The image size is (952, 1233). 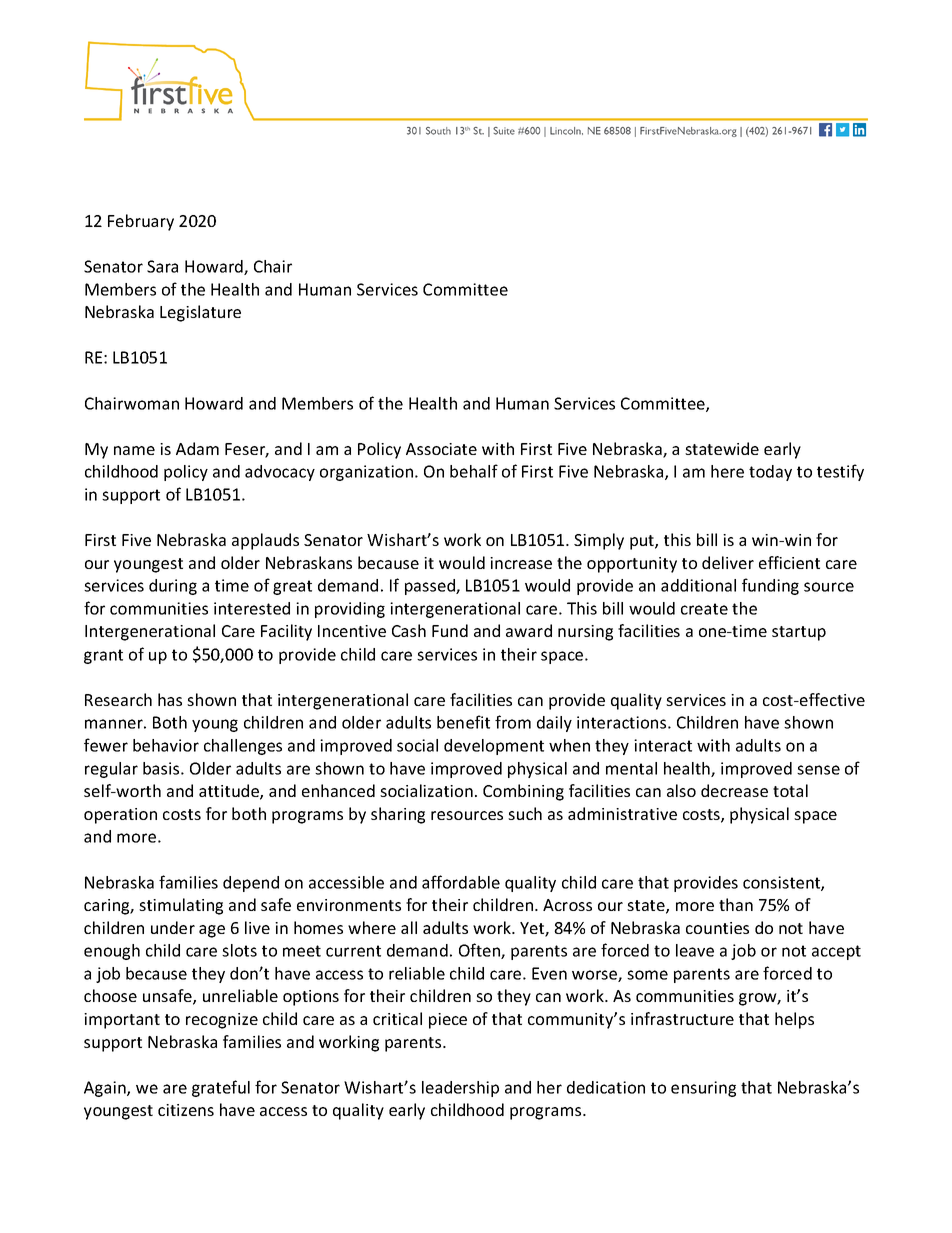 I want to click on today, so click(x=770, y=473).
